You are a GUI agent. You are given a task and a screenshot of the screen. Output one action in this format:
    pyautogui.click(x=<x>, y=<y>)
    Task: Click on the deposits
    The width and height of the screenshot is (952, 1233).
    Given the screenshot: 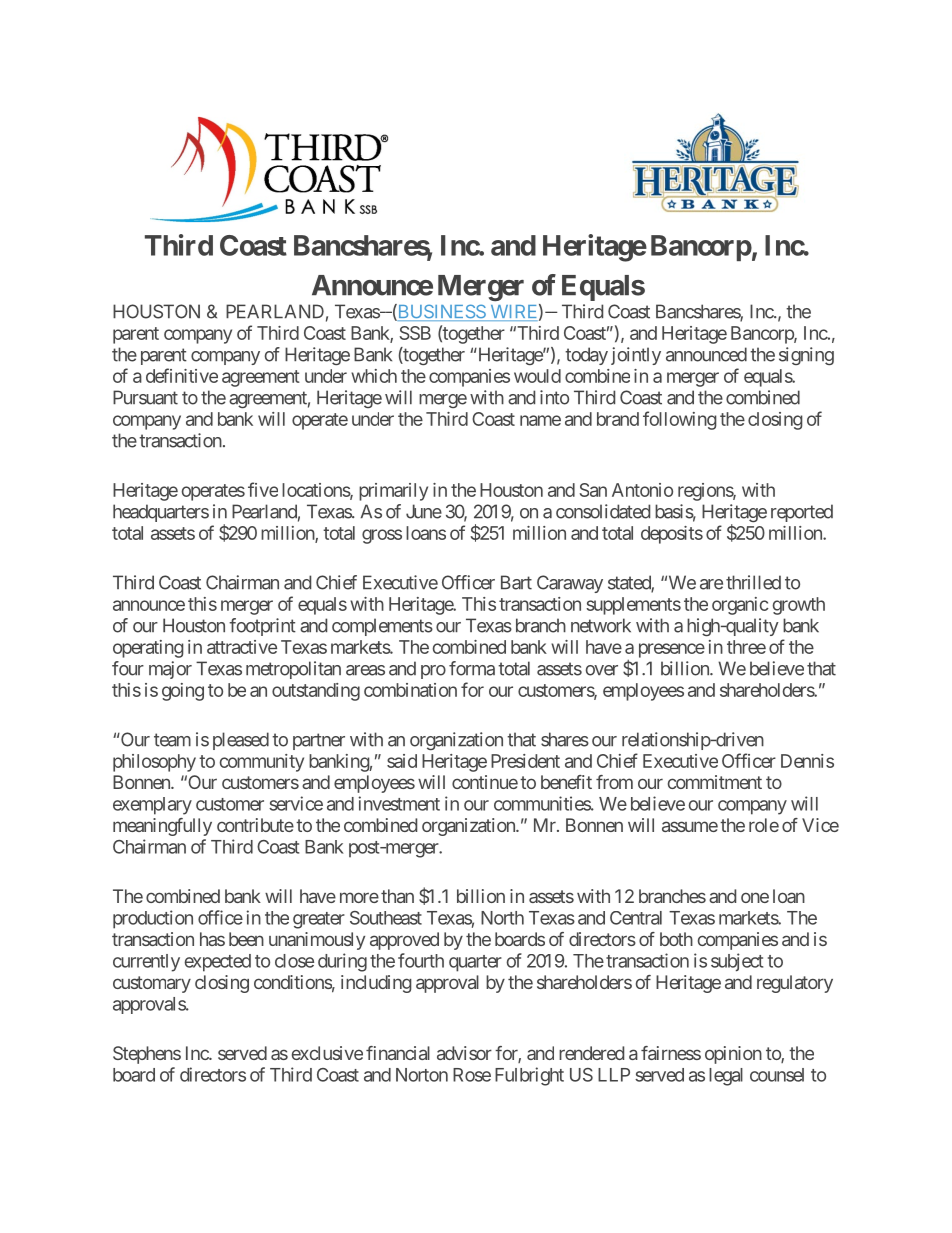 What is the action you would take?
    pyautogui.click(x=672, y=535)
